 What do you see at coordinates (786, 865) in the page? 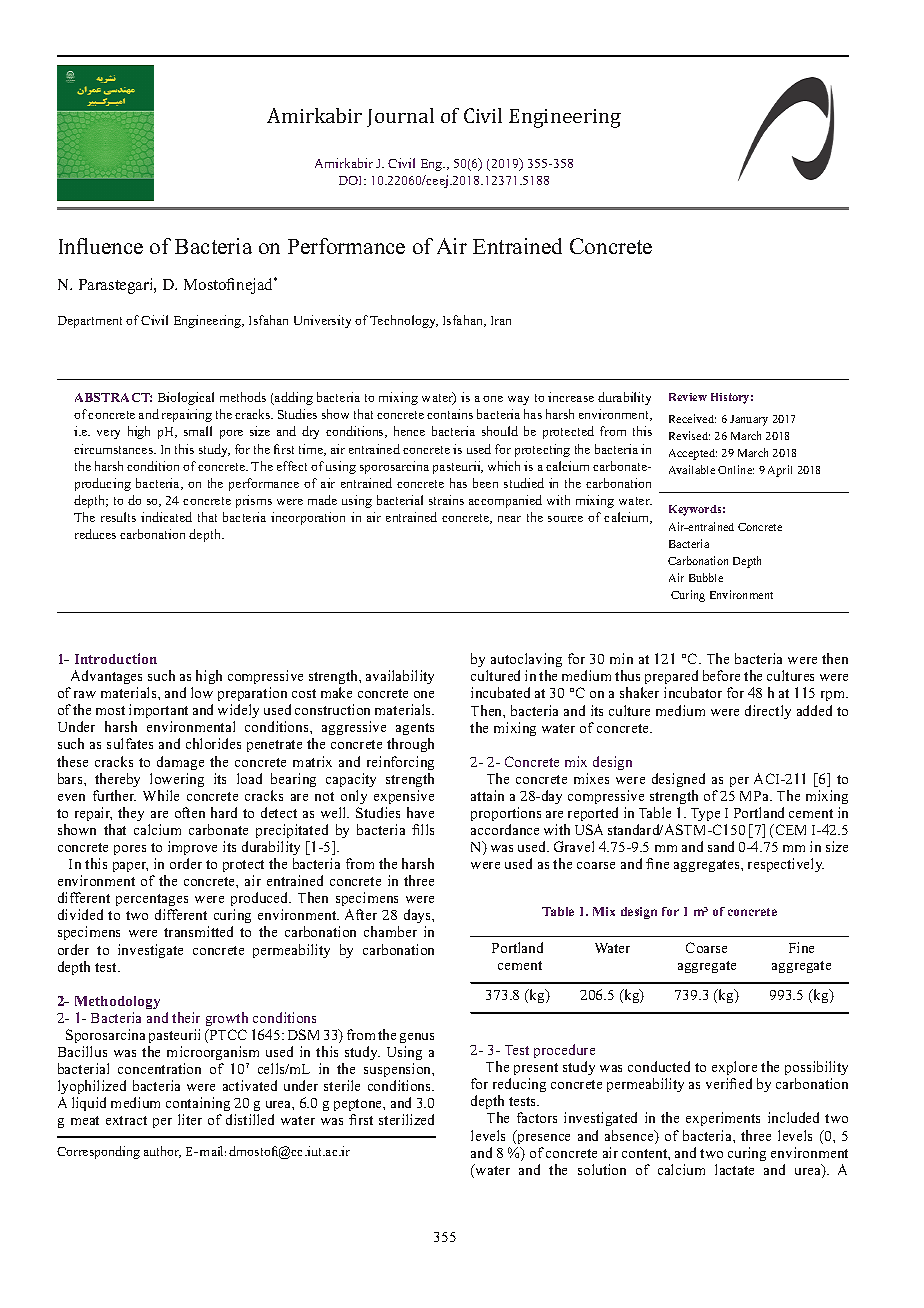
I see `respectively` at bounding box center [786, 865].
